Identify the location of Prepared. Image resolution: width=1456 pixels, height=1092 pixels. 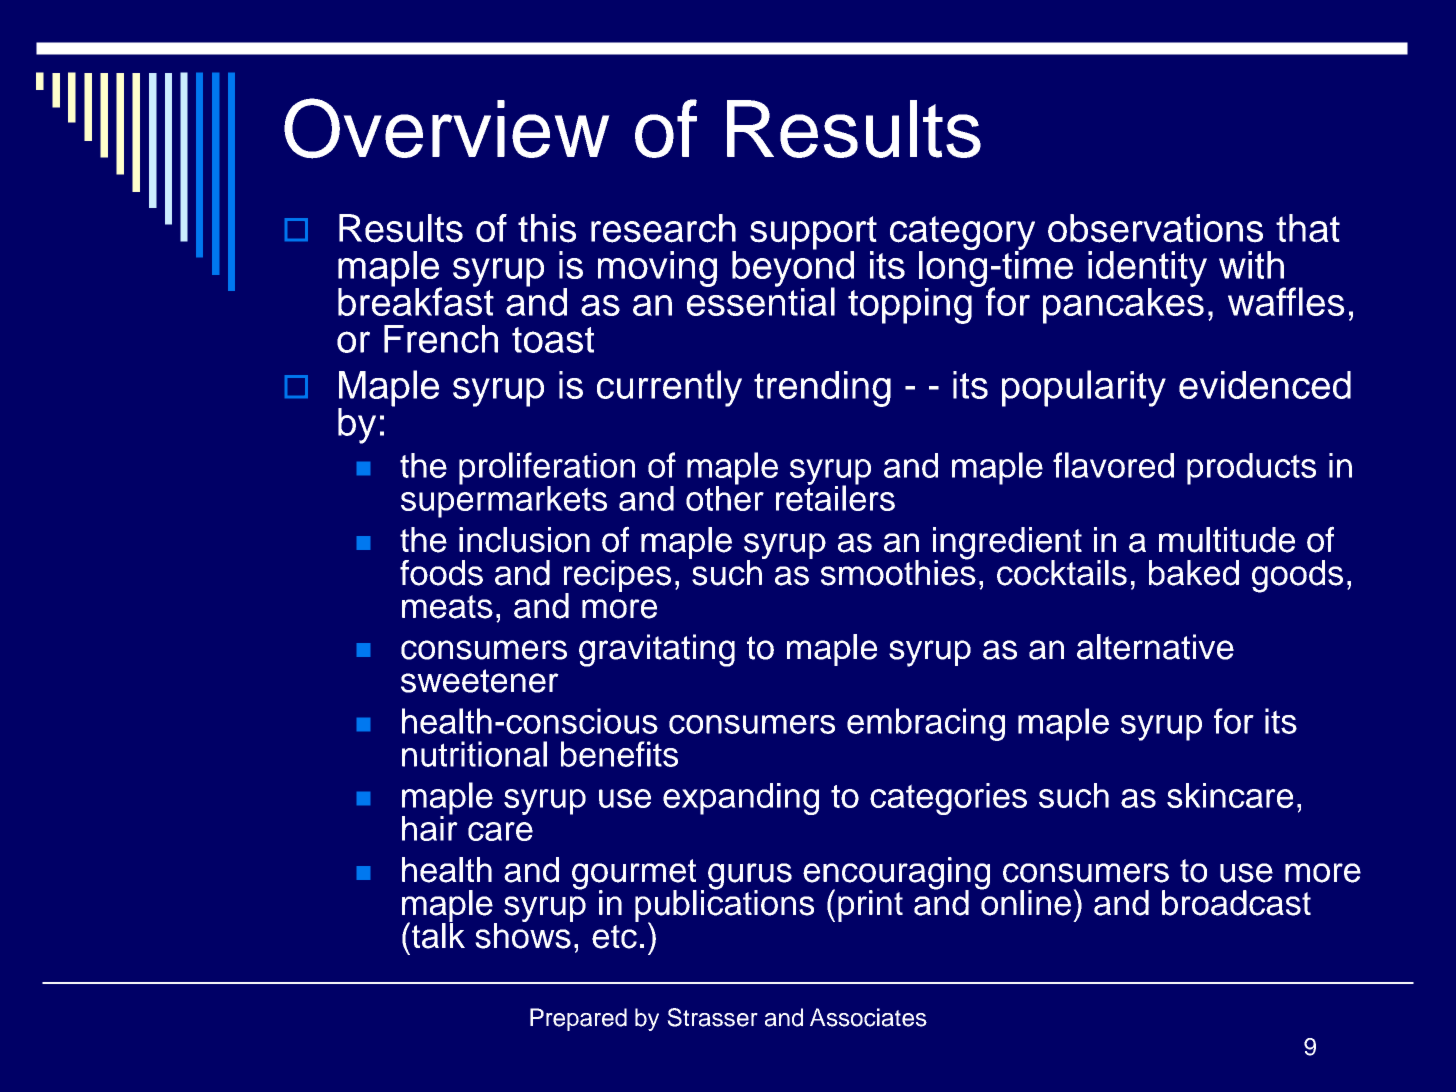
(578, 1019).
